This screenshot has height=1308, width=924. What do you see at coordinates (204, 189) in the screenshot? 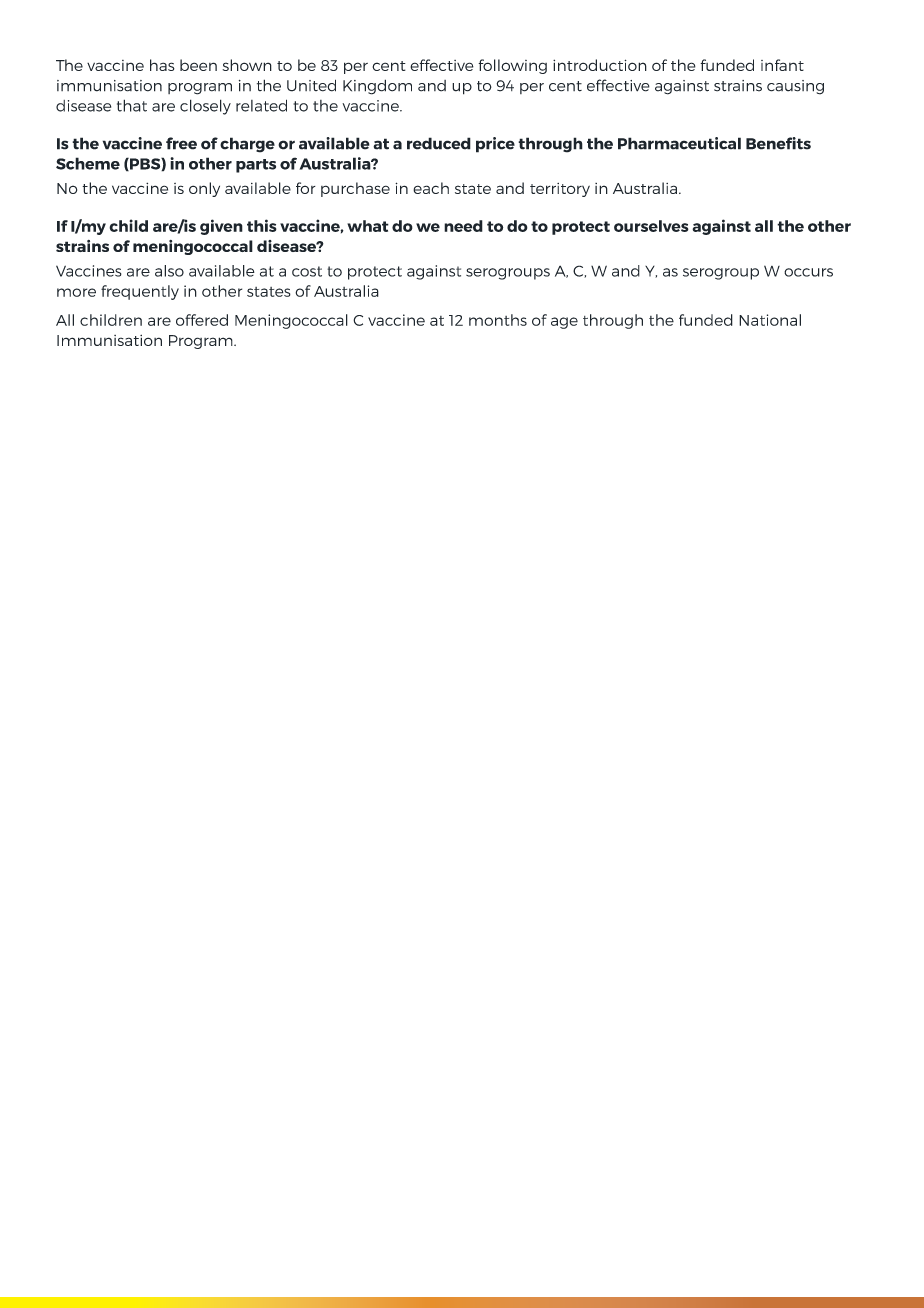
I see `only` at bounding box center [204, 189].
